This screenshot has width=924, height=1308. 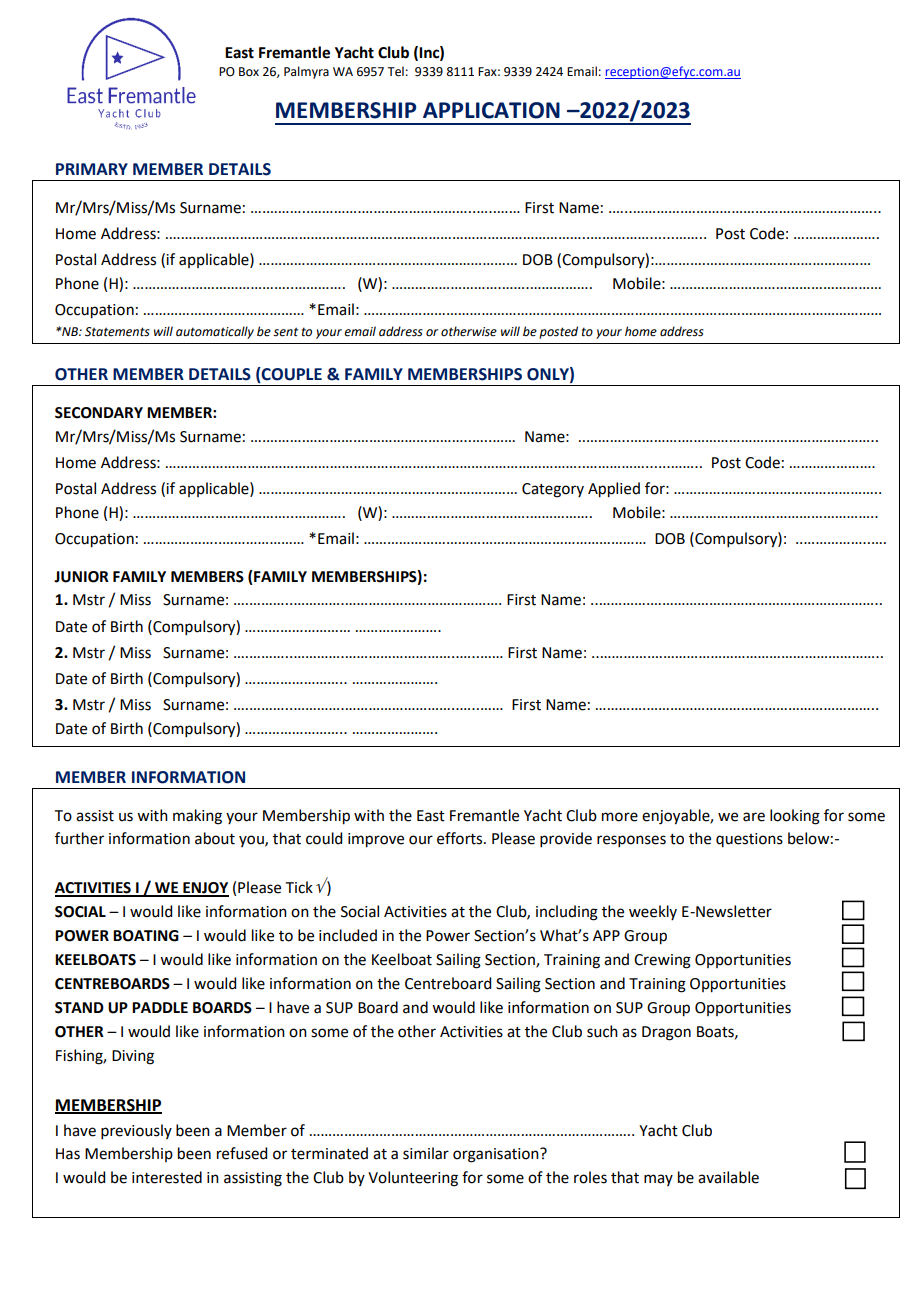 What do you see at coordinates (395, 71) in the screenshot?
I see `Tel` at bounding box center [395, 71].
